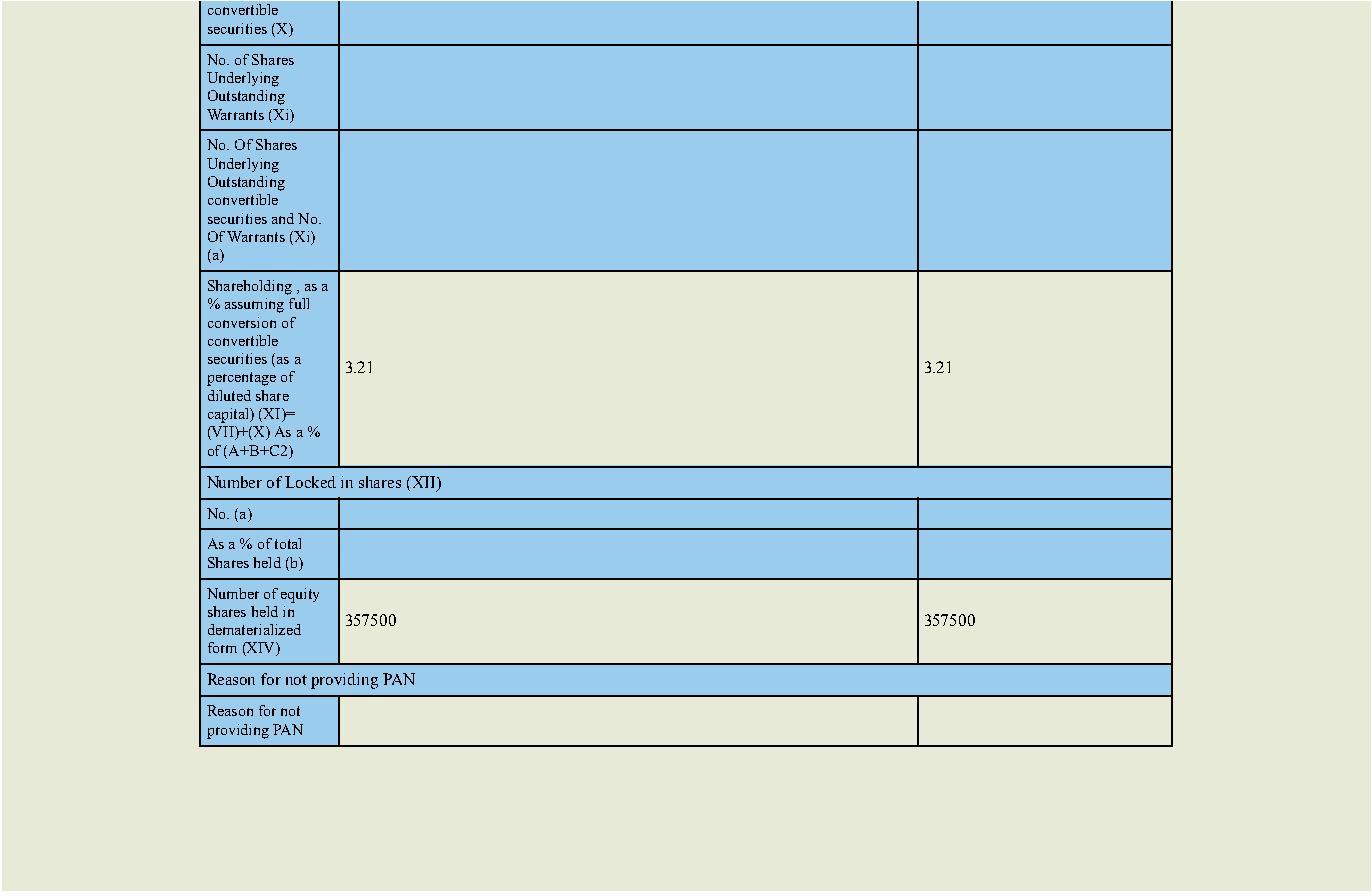 This screenshot has width=1372, height=896. I want to click on total, so click(288, 543).
